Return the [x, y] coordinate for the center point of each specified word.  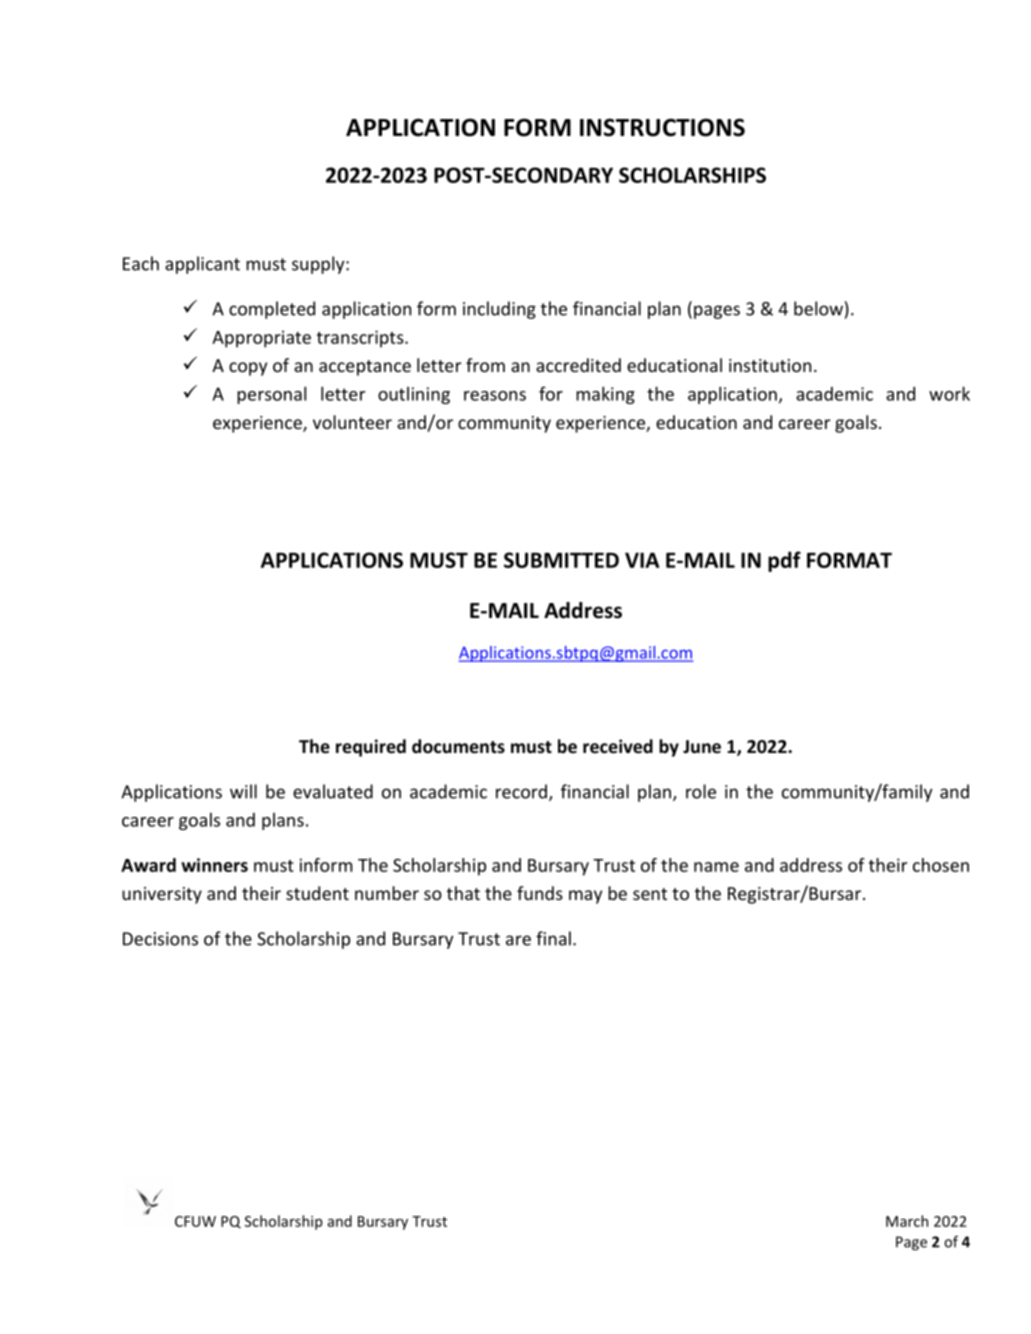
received [618, 746]
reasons [495, 396]
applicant [202, 265]
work [949, 393]
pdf [784, 561]
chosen [941, 865]
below [818, 308]
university [162, 895]
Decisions [160, 939]
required [371, 748]
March [907, 1221]
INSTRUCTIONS [662, 127]
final [553, 938]
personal [271, 395]
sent [650, 894]
